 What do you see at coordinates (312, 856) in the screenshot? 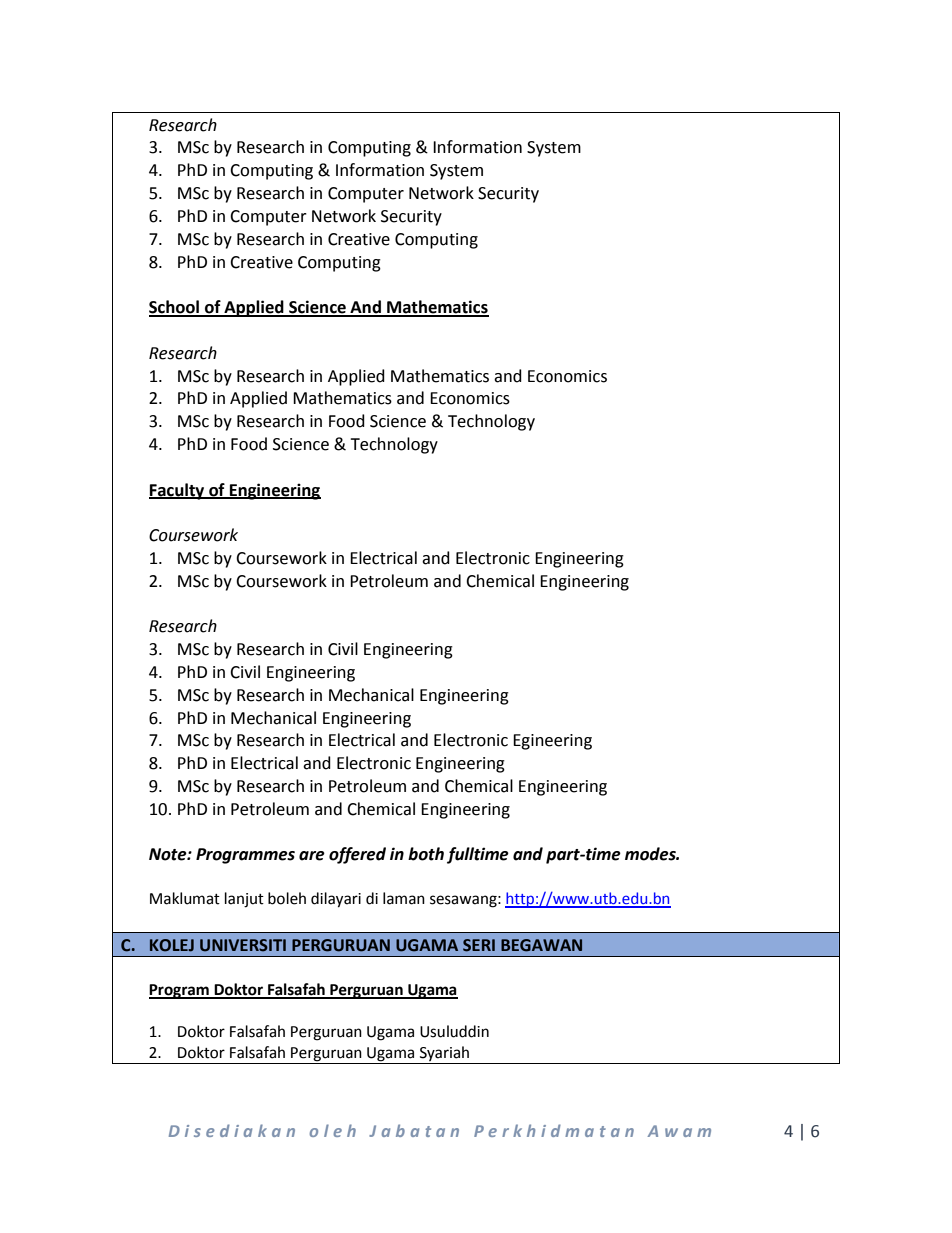
I see `are` at bounding box center [312, 856].
